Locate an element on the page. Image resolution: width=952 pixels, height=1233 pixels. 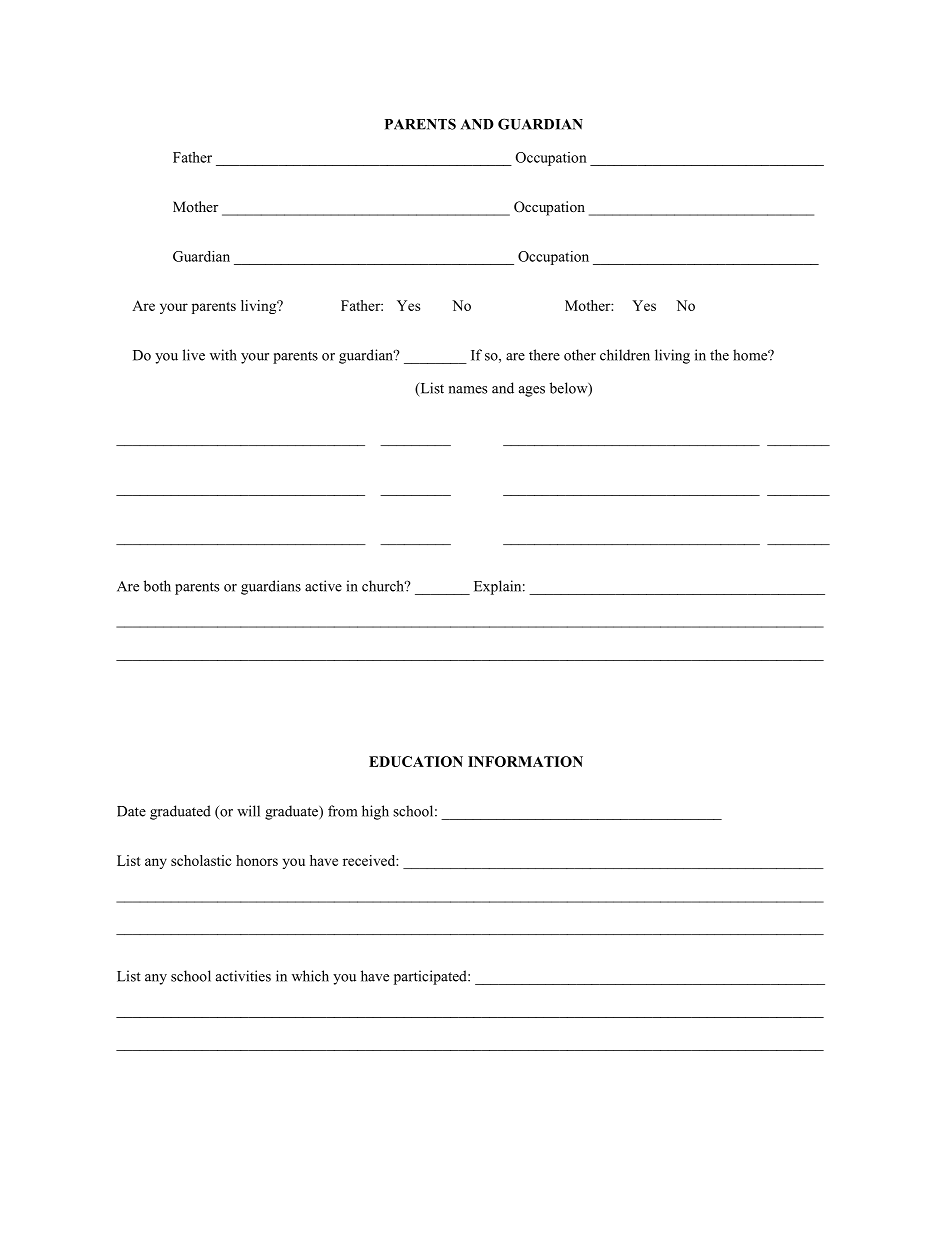
ages is located at coordinates (532, 391).
